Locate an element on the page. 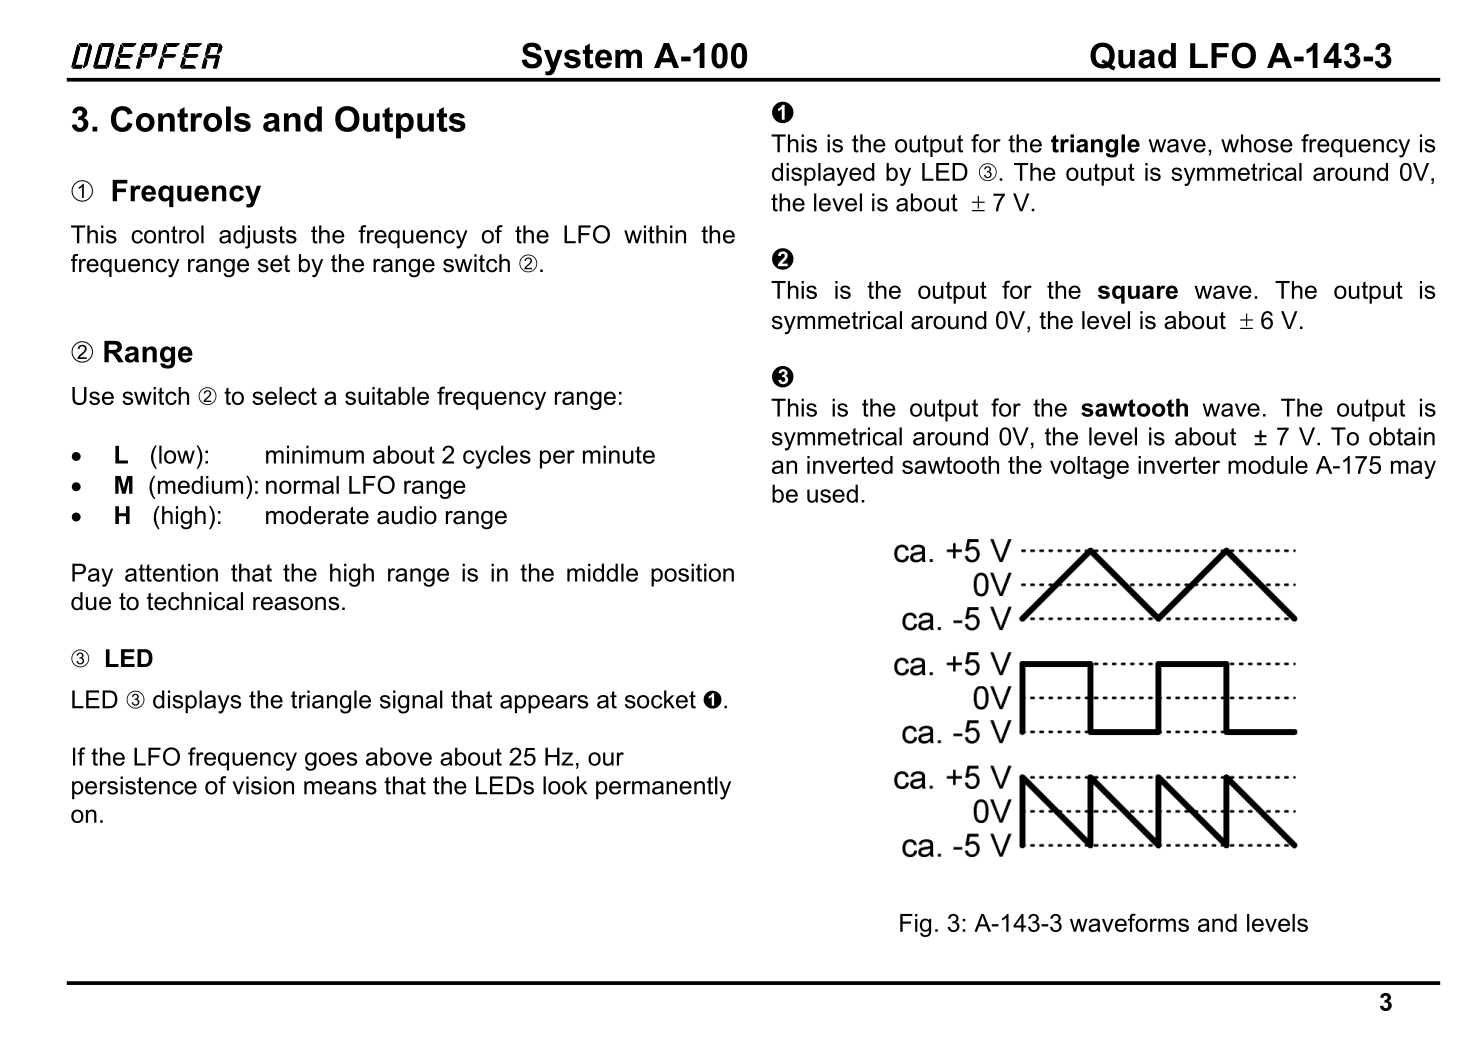 The width and height of the page is (1480, 1048). square is located at coordinates (1138, 294).
